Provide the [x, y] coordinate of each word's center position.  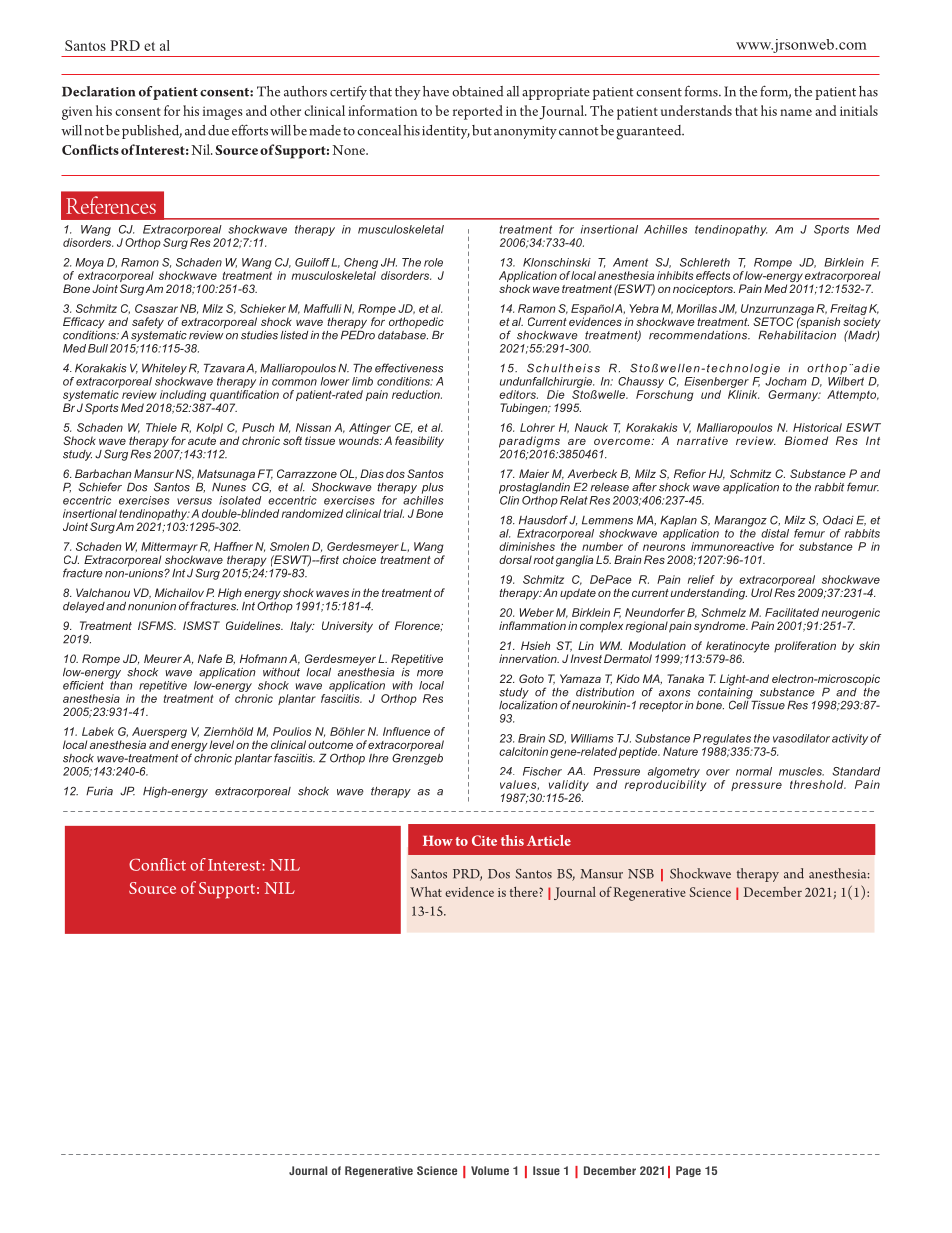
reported [478, 112]
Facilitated [792, 612]
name [796, 112]
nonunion [152, 606]
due [218, 130]
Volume [490, 1170]
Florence [418, 626]
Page [688, 1171]
